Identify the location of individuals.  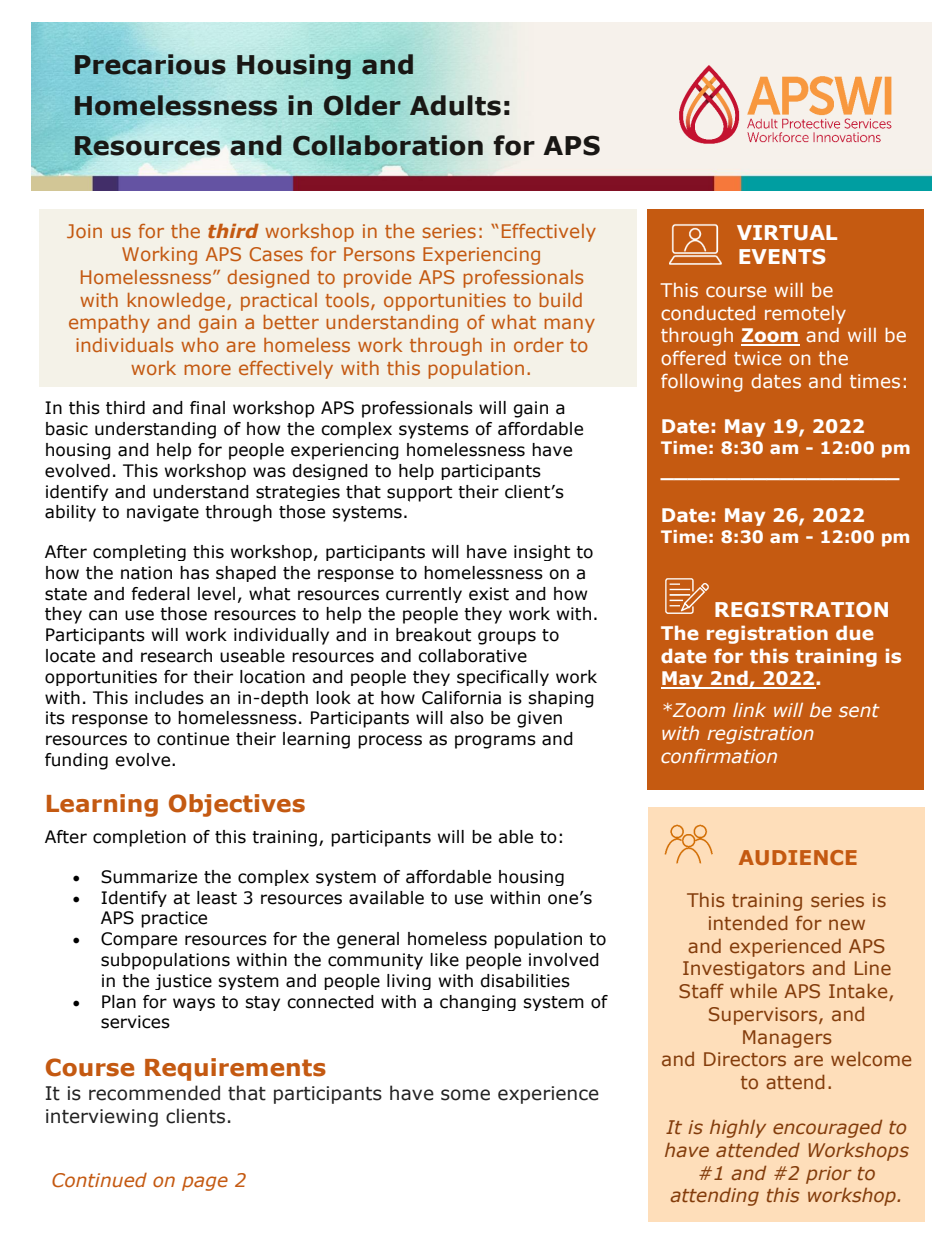
(124, 345).
